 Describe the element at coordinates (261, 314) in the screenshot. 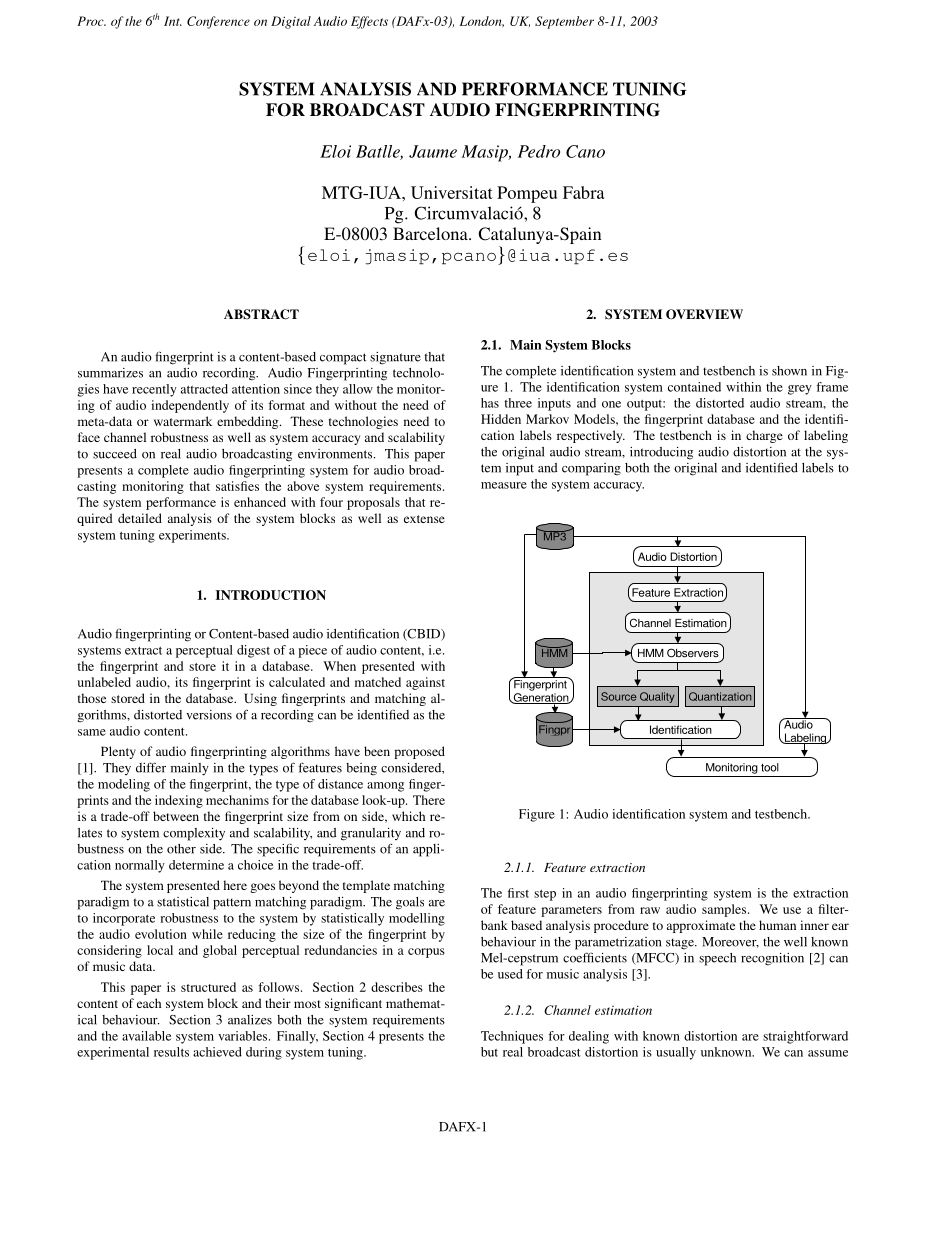

I see `ABSTRACT` at that location.
